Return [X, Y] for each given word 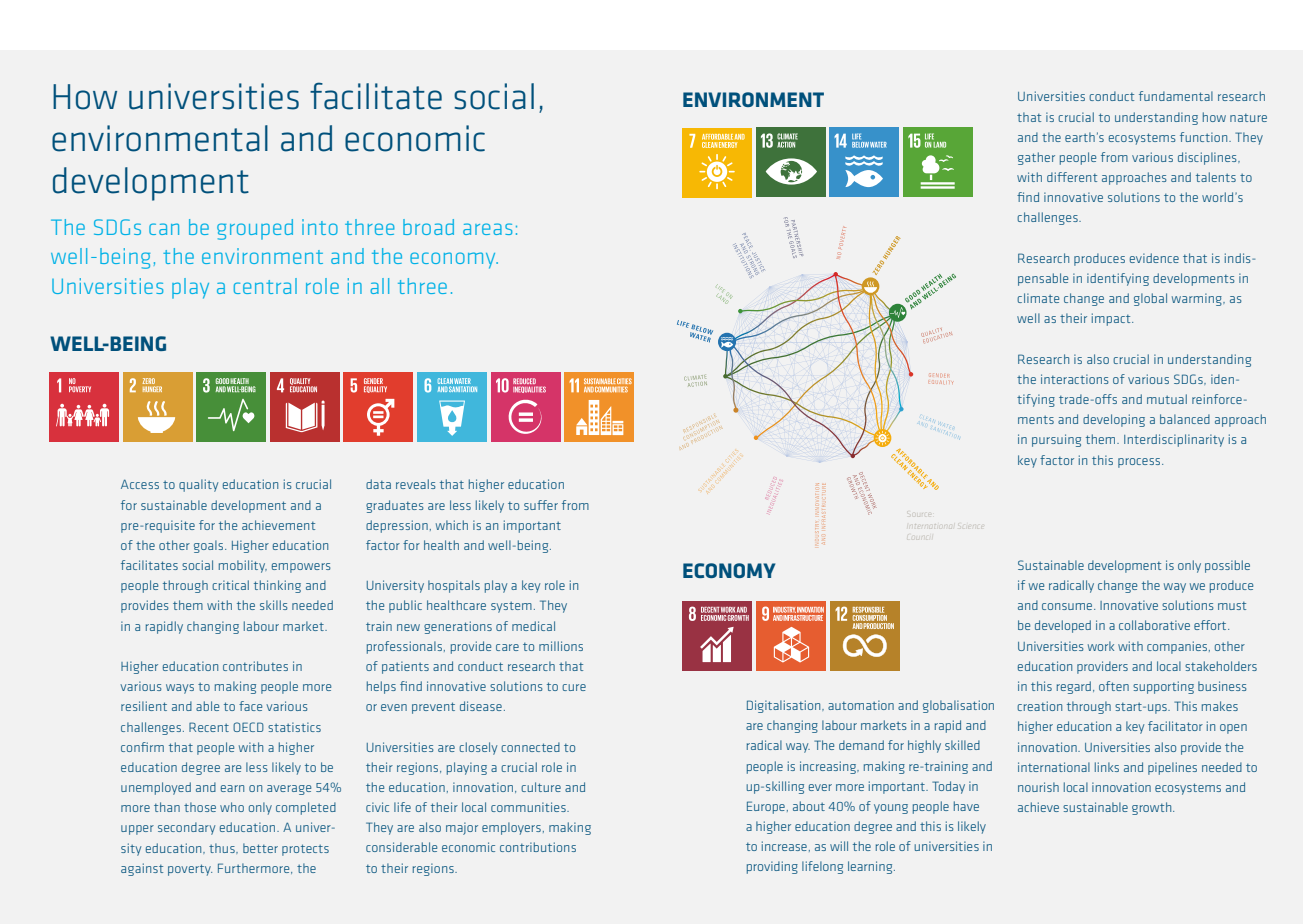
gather [1036, 158]
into [320, 227]
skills [274, 605]
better [260, 848]
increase [784, 846]
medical [533, 626]
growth [1153, 808]
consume [1068, 606]
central [265, 286]
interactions [1075, 379]
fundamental [1176, 96]
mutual [1167, 399]
